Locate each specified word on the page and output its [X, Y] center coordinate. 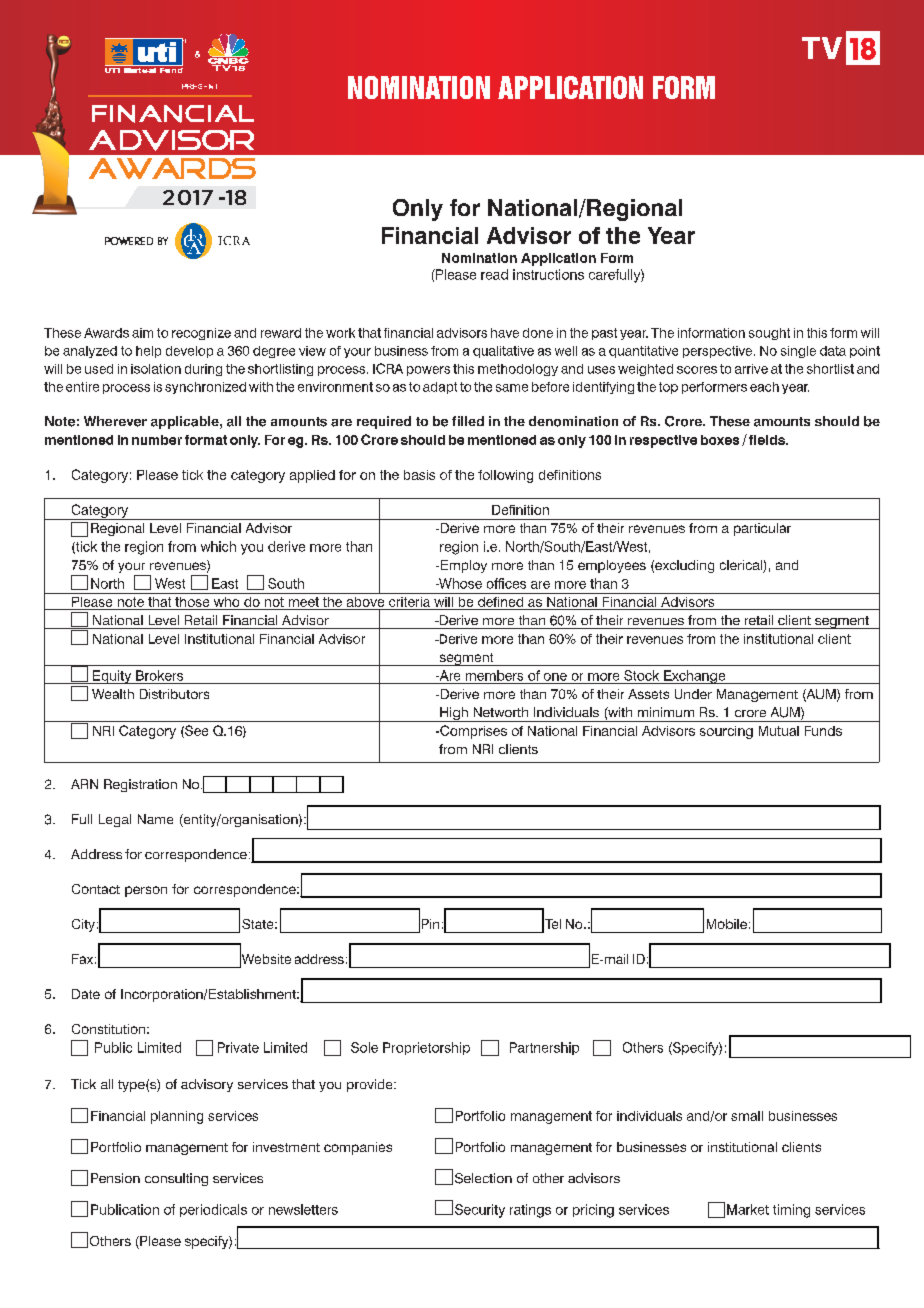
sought [769, 334]
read [494, 274]
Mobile [727, 924]
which [218, 546]
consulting [176, 1179]
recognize [201, 334]
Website [265, 959]
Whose [459, 583]
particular [762, 529]
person [146, 891]
